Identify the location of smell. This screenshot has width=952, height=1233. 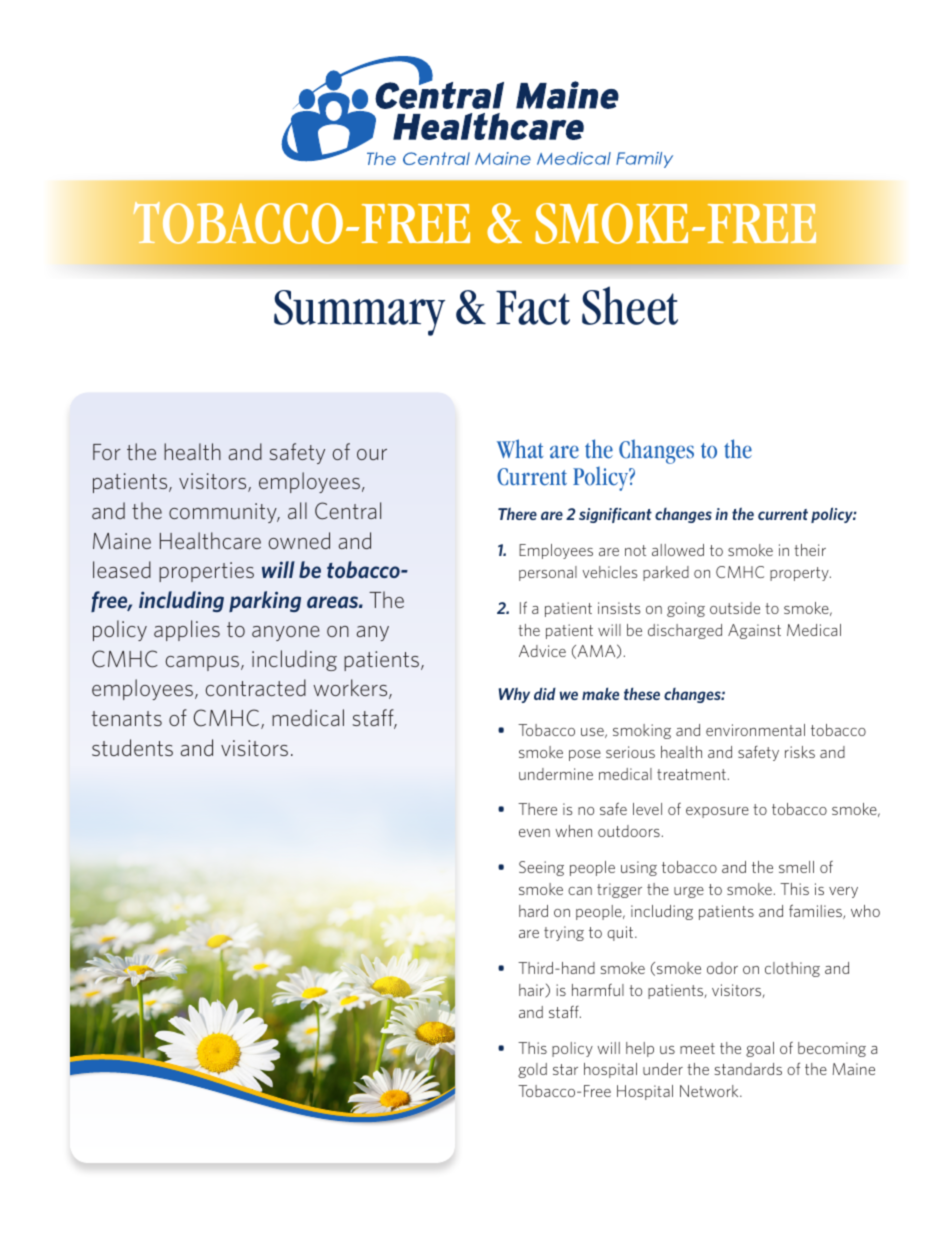
(796, 867).
